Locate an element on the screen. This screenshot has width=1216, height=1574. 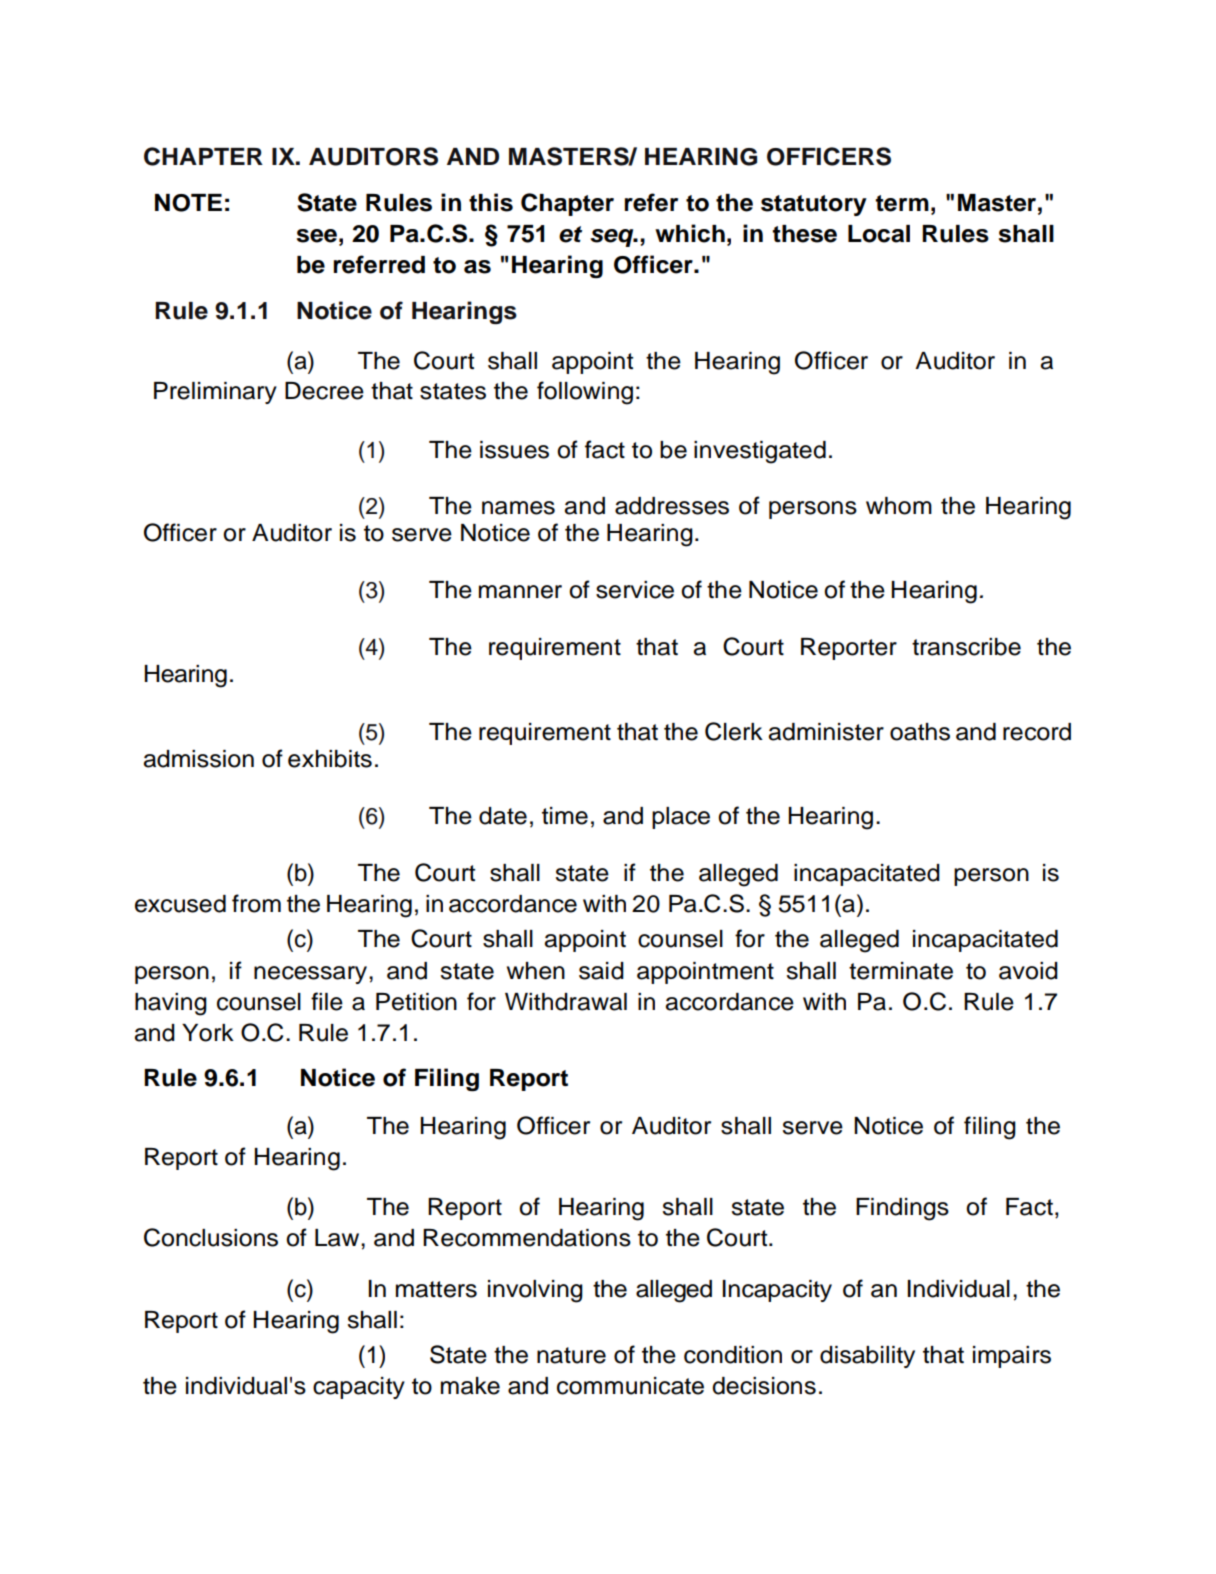
Local is located at coordinates (879, 234).
